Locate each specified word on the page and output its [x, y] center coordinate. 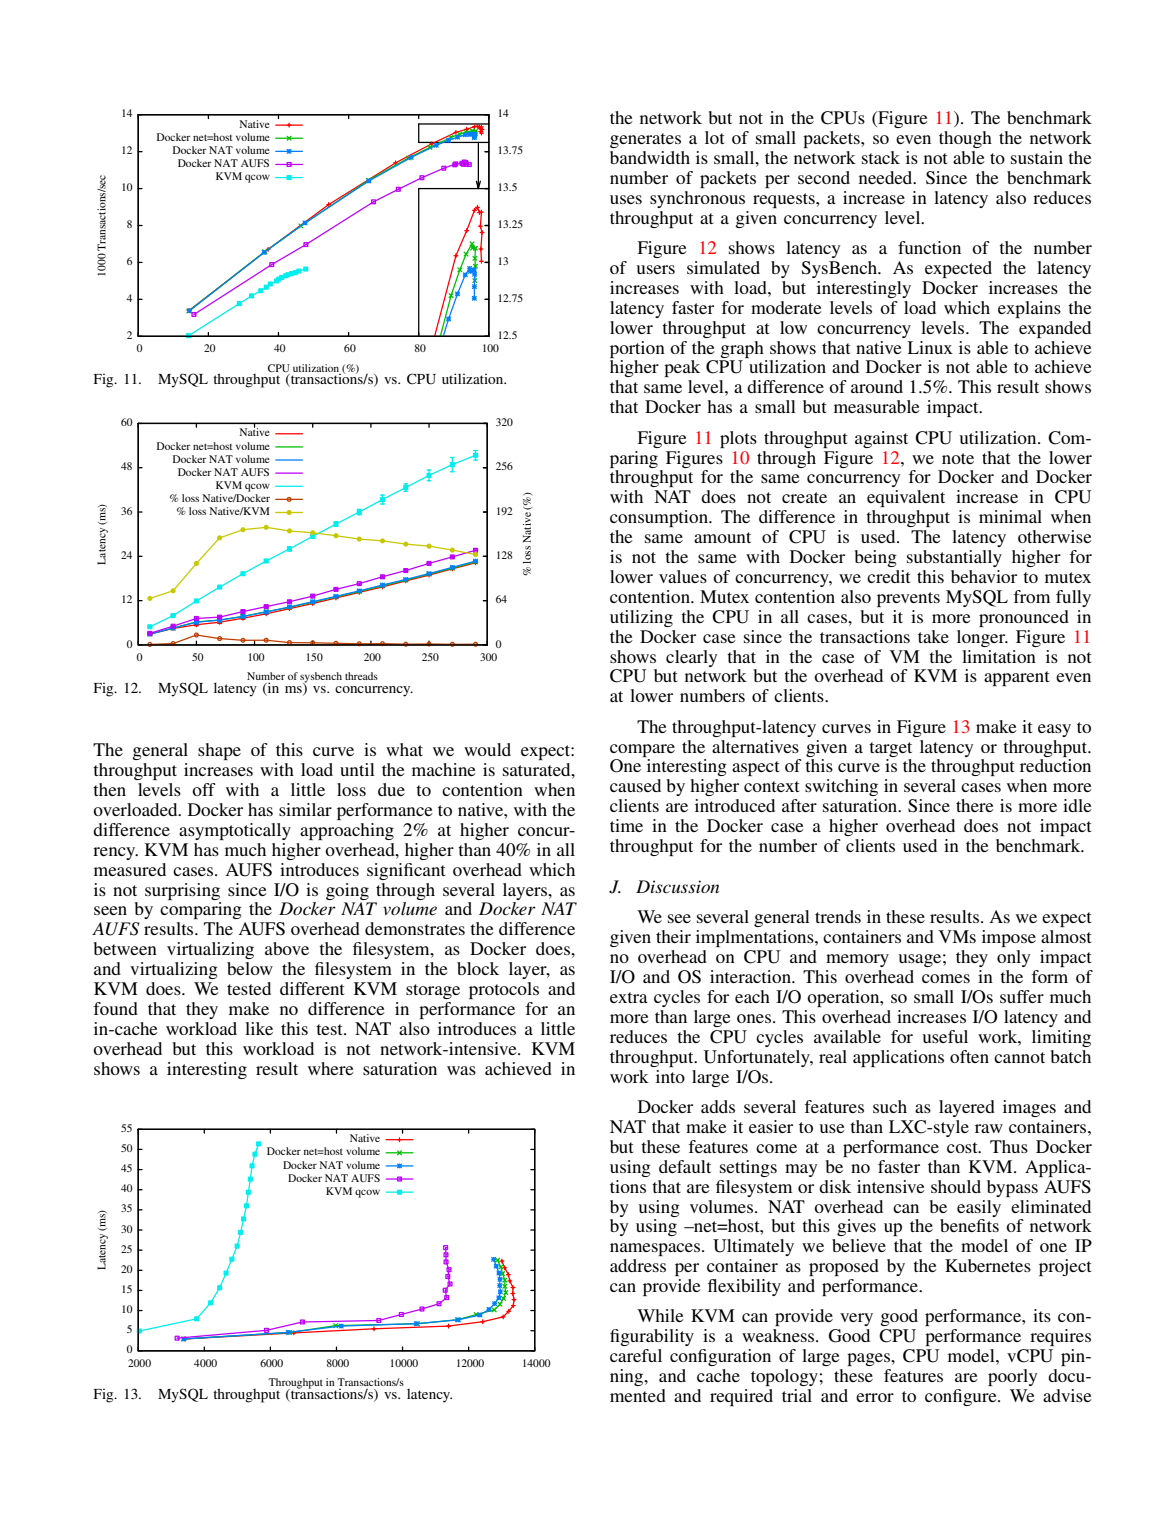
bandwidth [650, 157]
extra [629, 997]
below [250, 968]
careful [636, 1355]
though [965, 139]
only [1013, 958]
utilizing [641, 618]
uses [626, 199]
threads [361, 676]
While [660, 1315]
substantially [954, 558]
